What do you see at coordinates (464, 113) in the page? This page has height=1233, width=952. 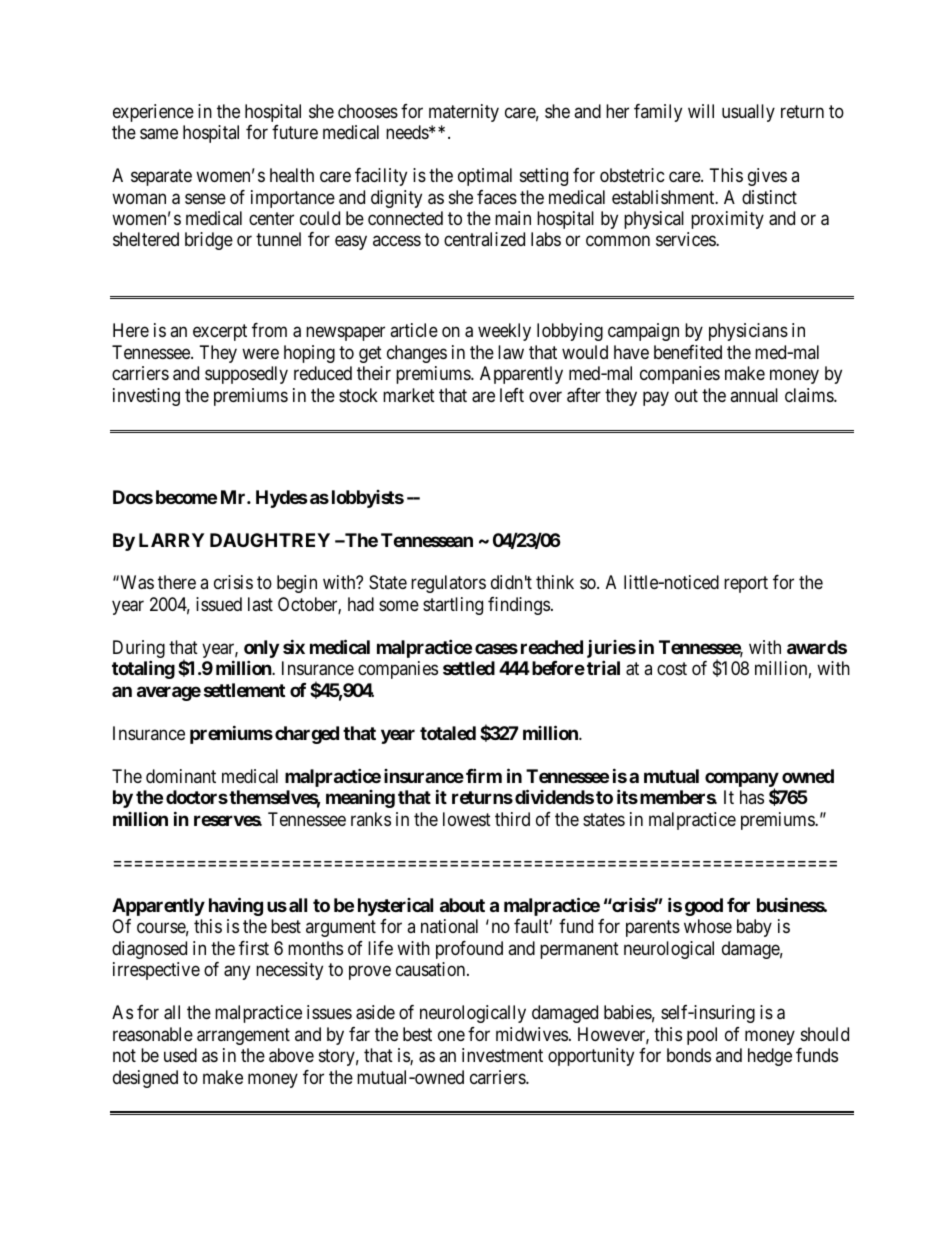 I see `maternity` at bounding box center [464, 113].
